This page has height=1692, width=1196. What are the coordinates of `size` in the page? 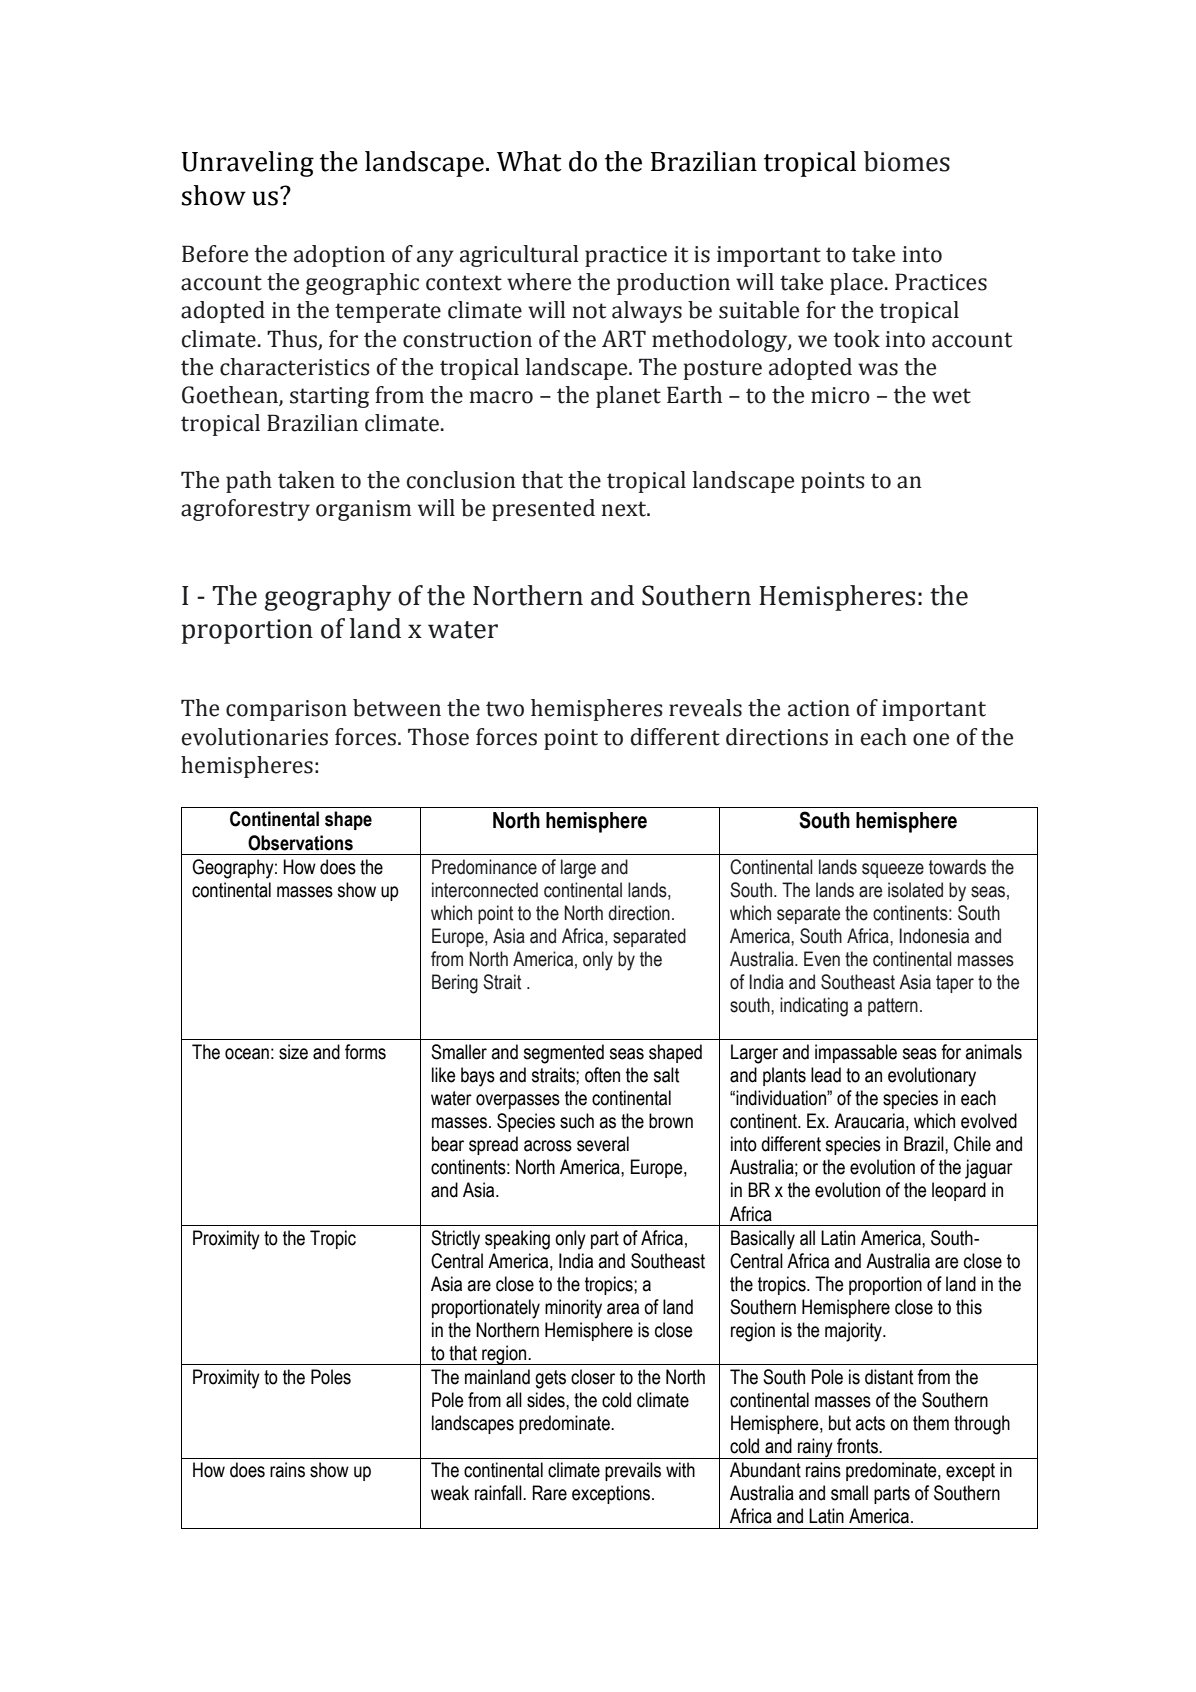 It's located at (293, 1052).
